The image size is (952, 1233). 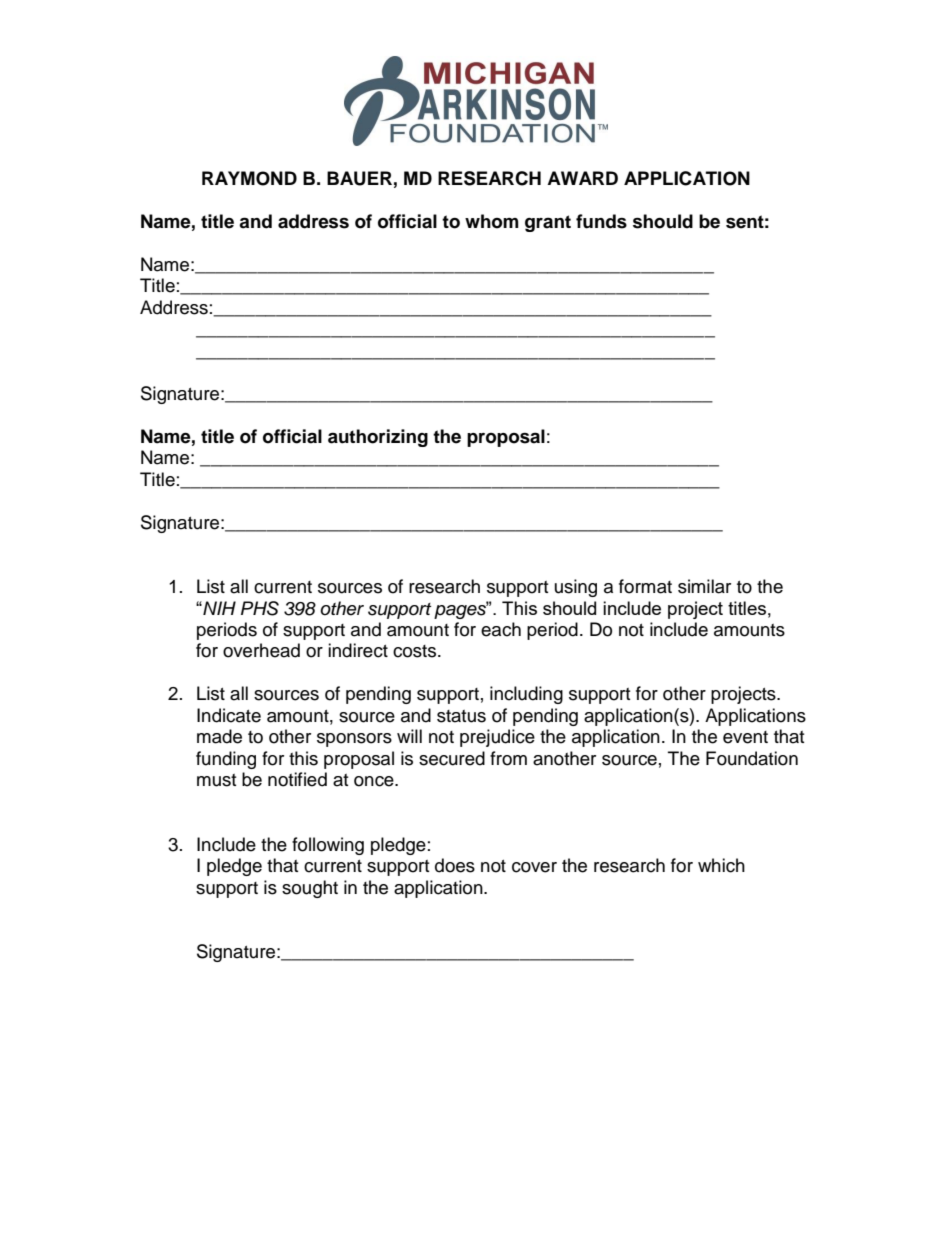 I want to click on status, so click(x=461, y=716).
